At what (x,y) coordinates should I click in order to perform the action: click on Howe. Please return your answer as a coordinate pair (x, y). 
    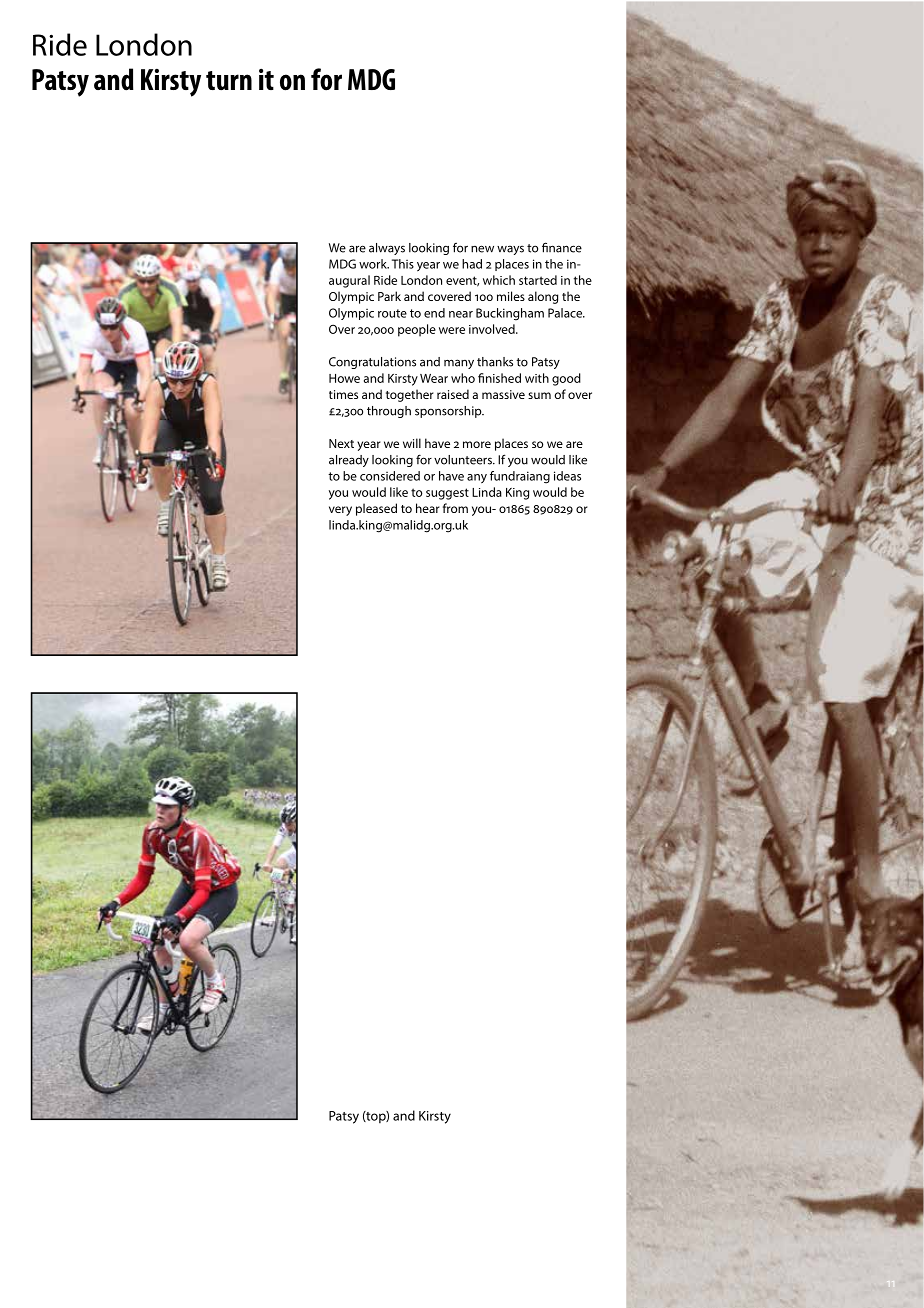
    Looking at the image, I should click on (344, 378).
